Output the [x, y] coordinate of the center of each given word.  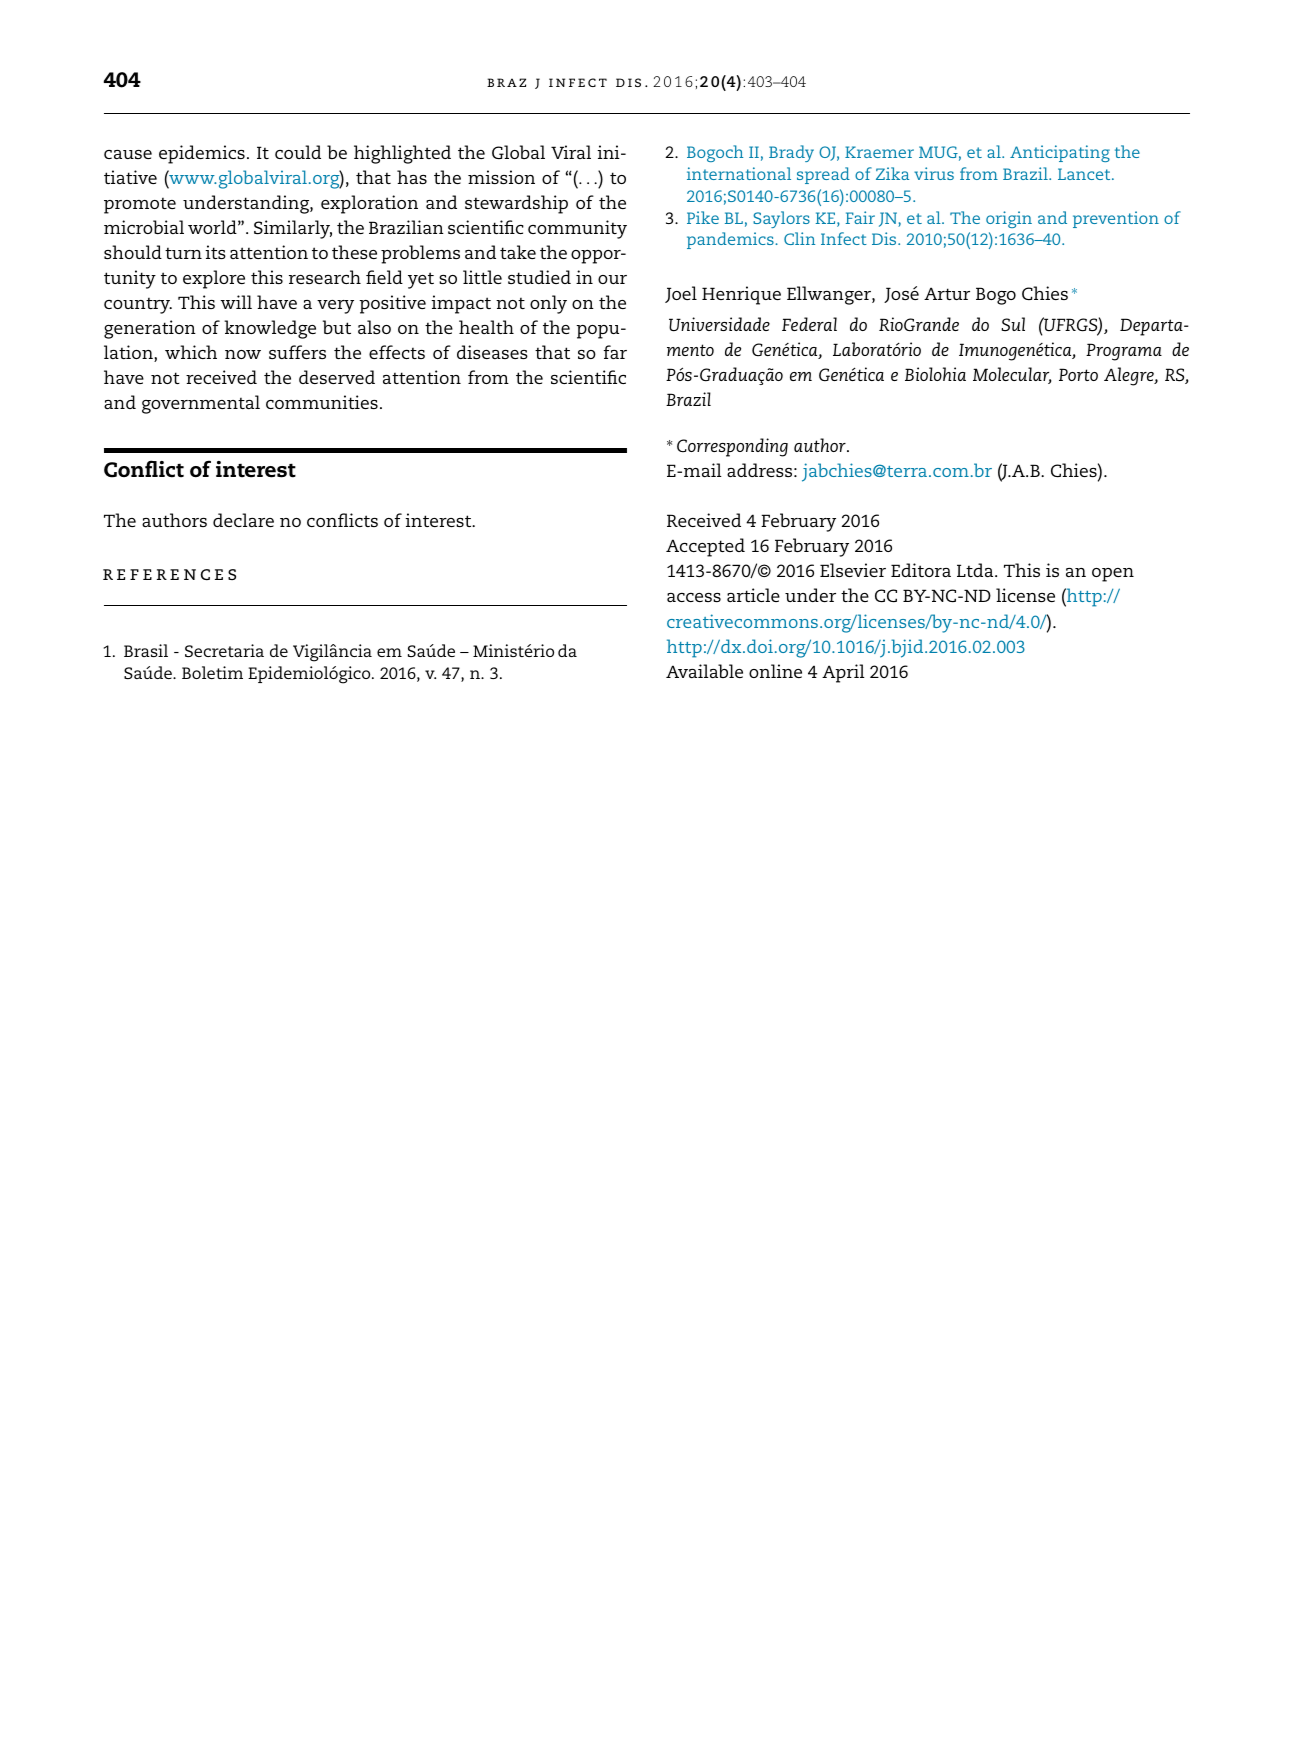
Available [704, 671]
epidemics [202, 154]
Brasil [146, 650]
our [612, 279]
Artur [947, 293]
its [215, 252]
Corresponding [732, 447]
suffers [297, 352]
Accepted [705, 547]
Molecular [1012, 375]
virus [934, 173]
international [739, 173]
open [1113, 575]
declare [243, 520]
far [615, 352]
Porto [1078, 374]
